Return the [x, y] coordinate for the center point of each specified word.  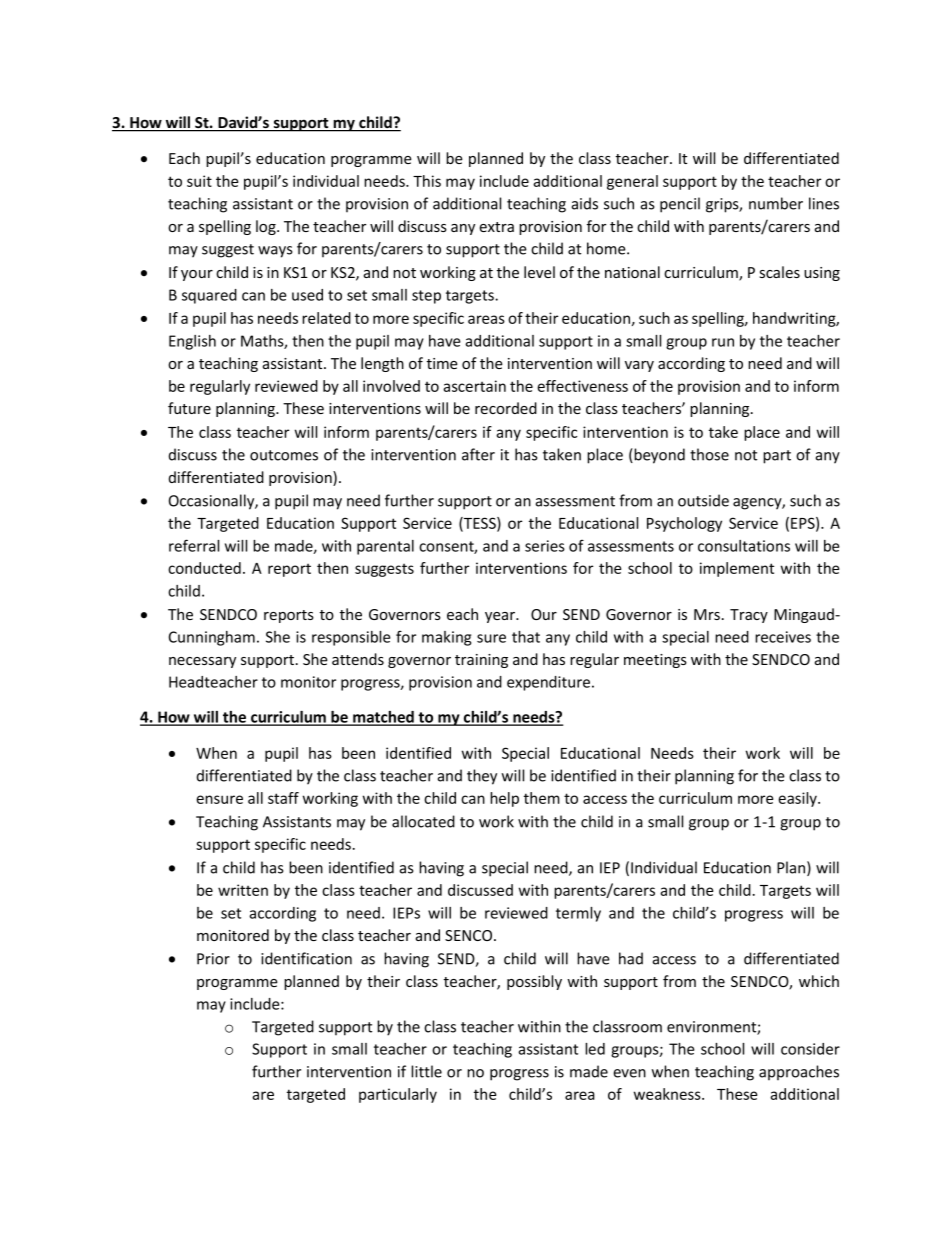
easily [798, 799]
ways [275, 252]
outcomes [284, 455]
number [776, 203]
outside [703, 500]
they [482, 777]
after [478, 454]
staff [283, 798]
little [426, 1071]
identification [306, 958]
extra [496, 227]
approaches [799, 1072]
